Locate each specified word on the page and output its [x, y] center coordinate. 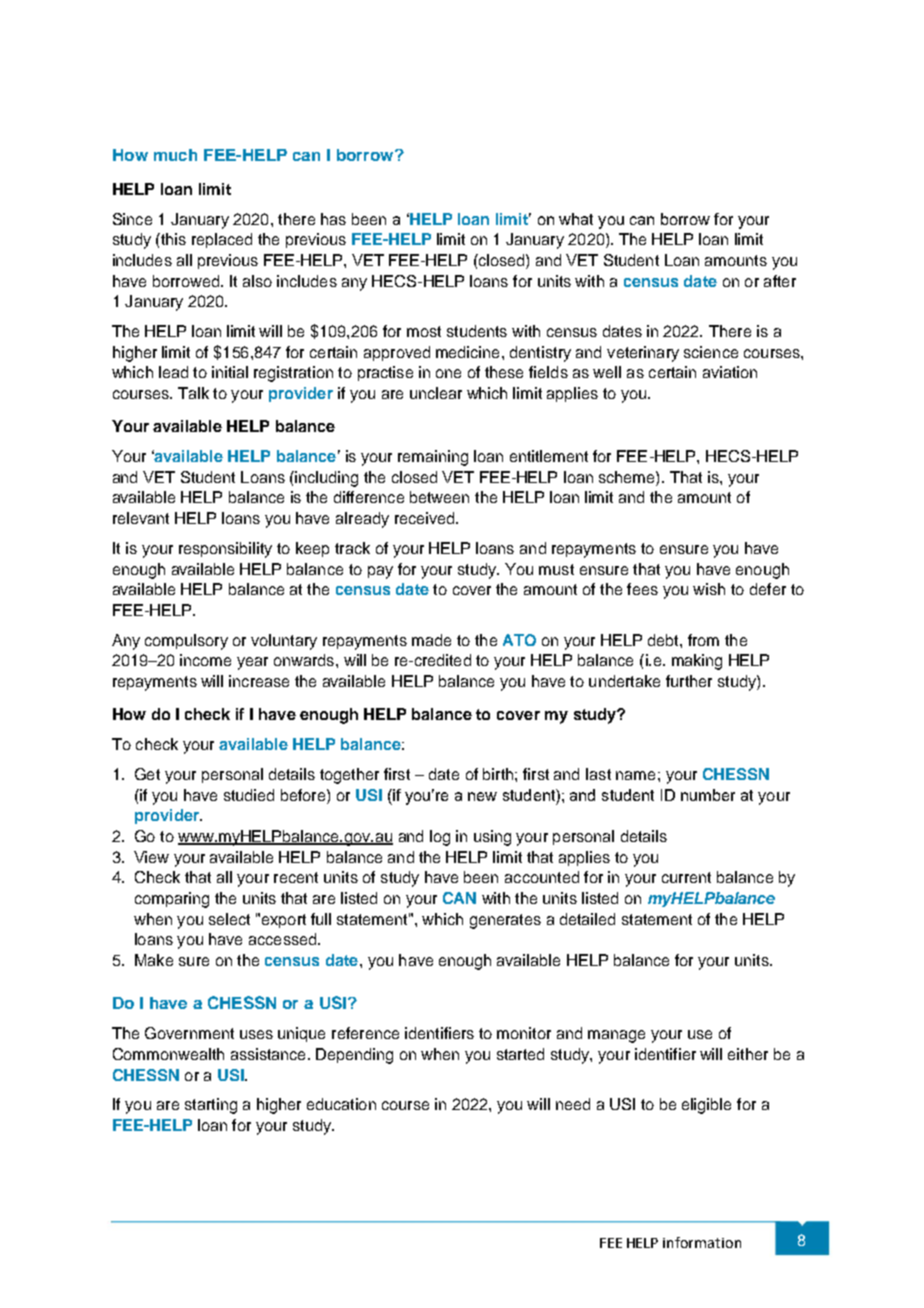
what [576, 219]
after [780, 281]
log [440, 838]
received [426, 518]
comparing [172, 900]
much [175, 155]
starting [211, 1106]
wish [709, 589]
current [686, 877]
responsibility [225, 550]
